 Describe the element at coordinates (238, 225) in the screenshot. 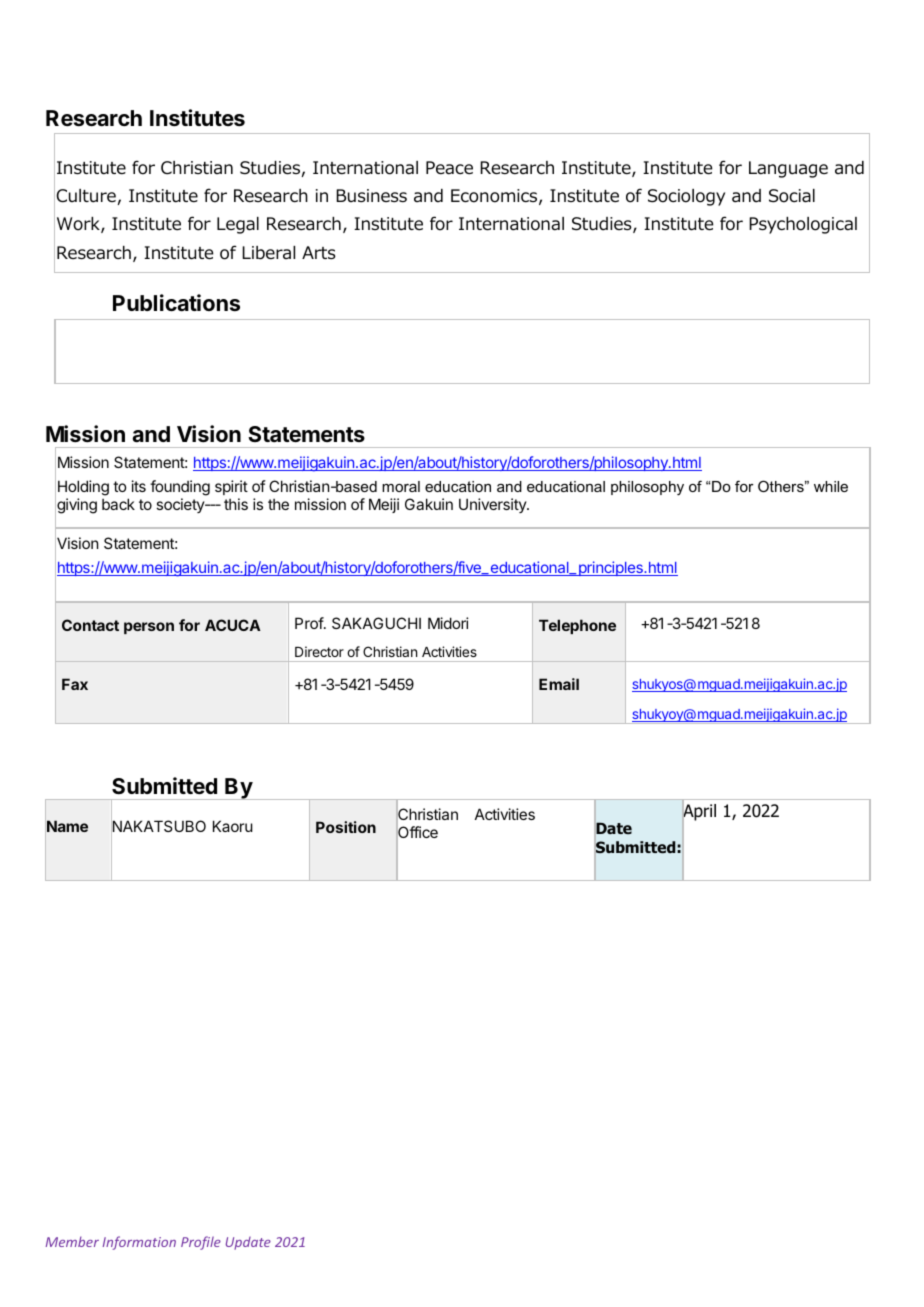

I see `Legal` at that location.
